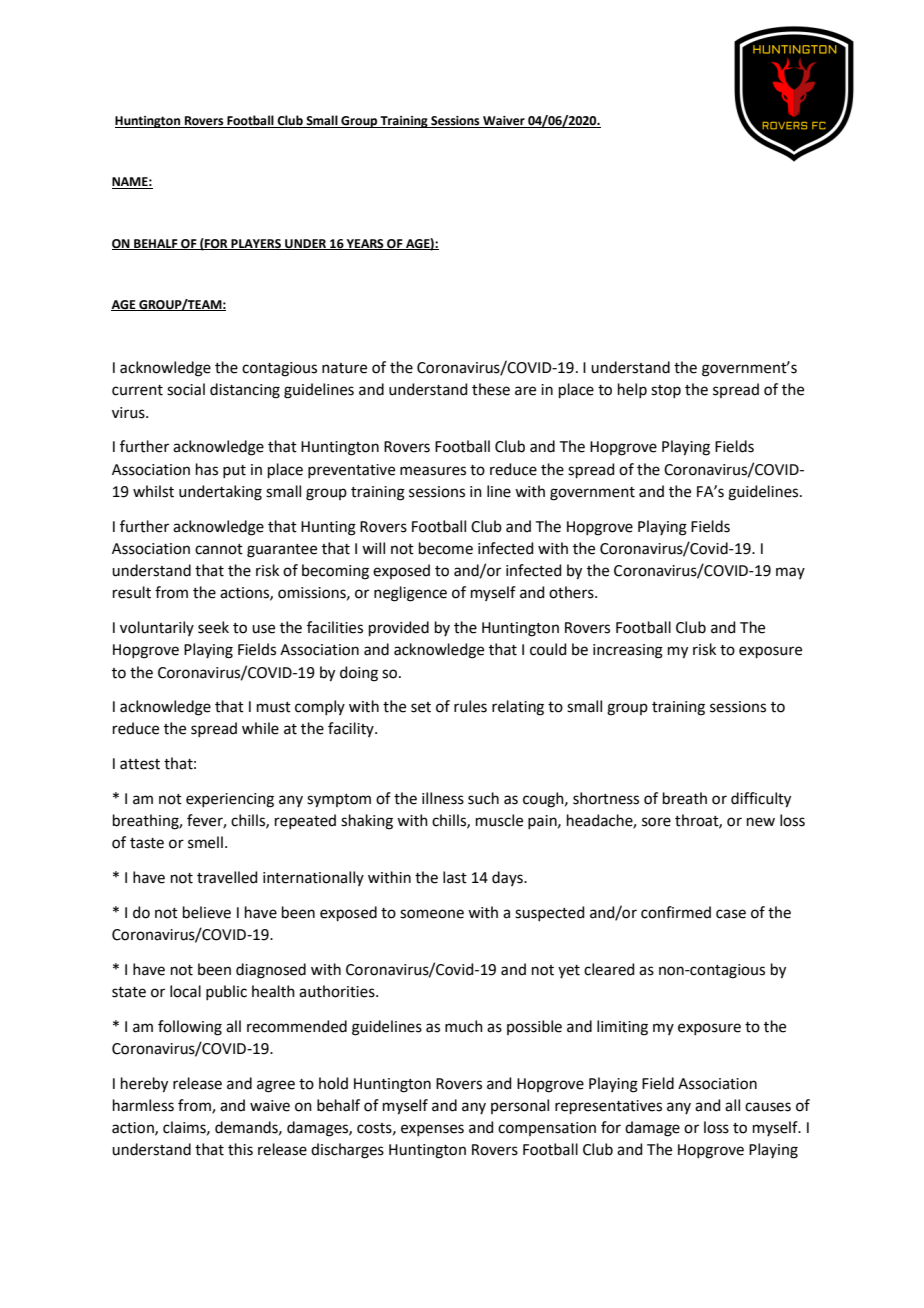  What do you see at coordinates (240, 1149) in the image?
I see `this` at bounding box center [240, 1149].
